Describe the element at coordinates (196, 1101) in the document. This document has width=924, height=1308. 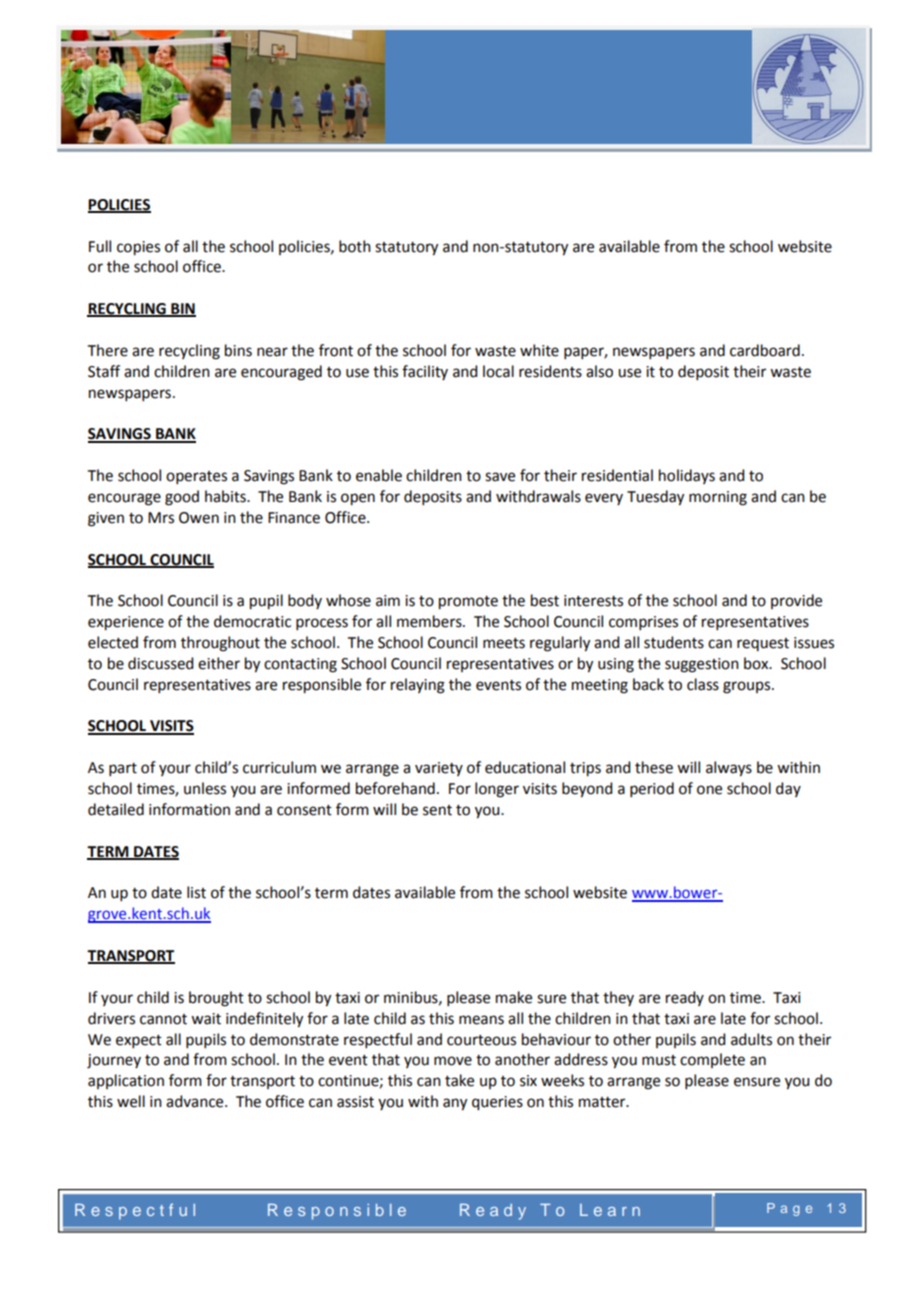
I see `advance` at that location.
